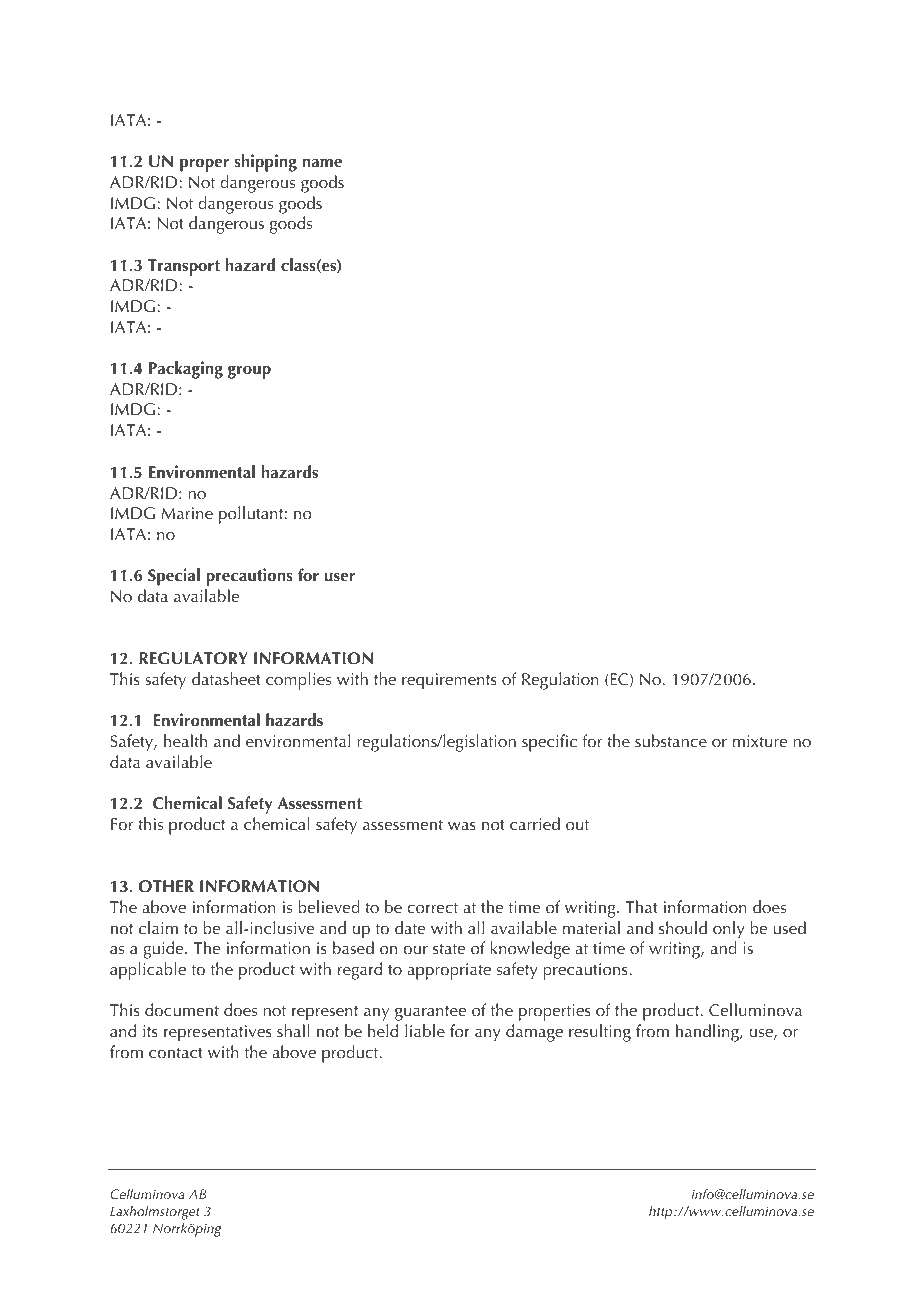 Image resolution: width=924 pixels, height=1308 pixels. Describe the element at coordinates (671, 740) in the page. I see `substance` at that location.
